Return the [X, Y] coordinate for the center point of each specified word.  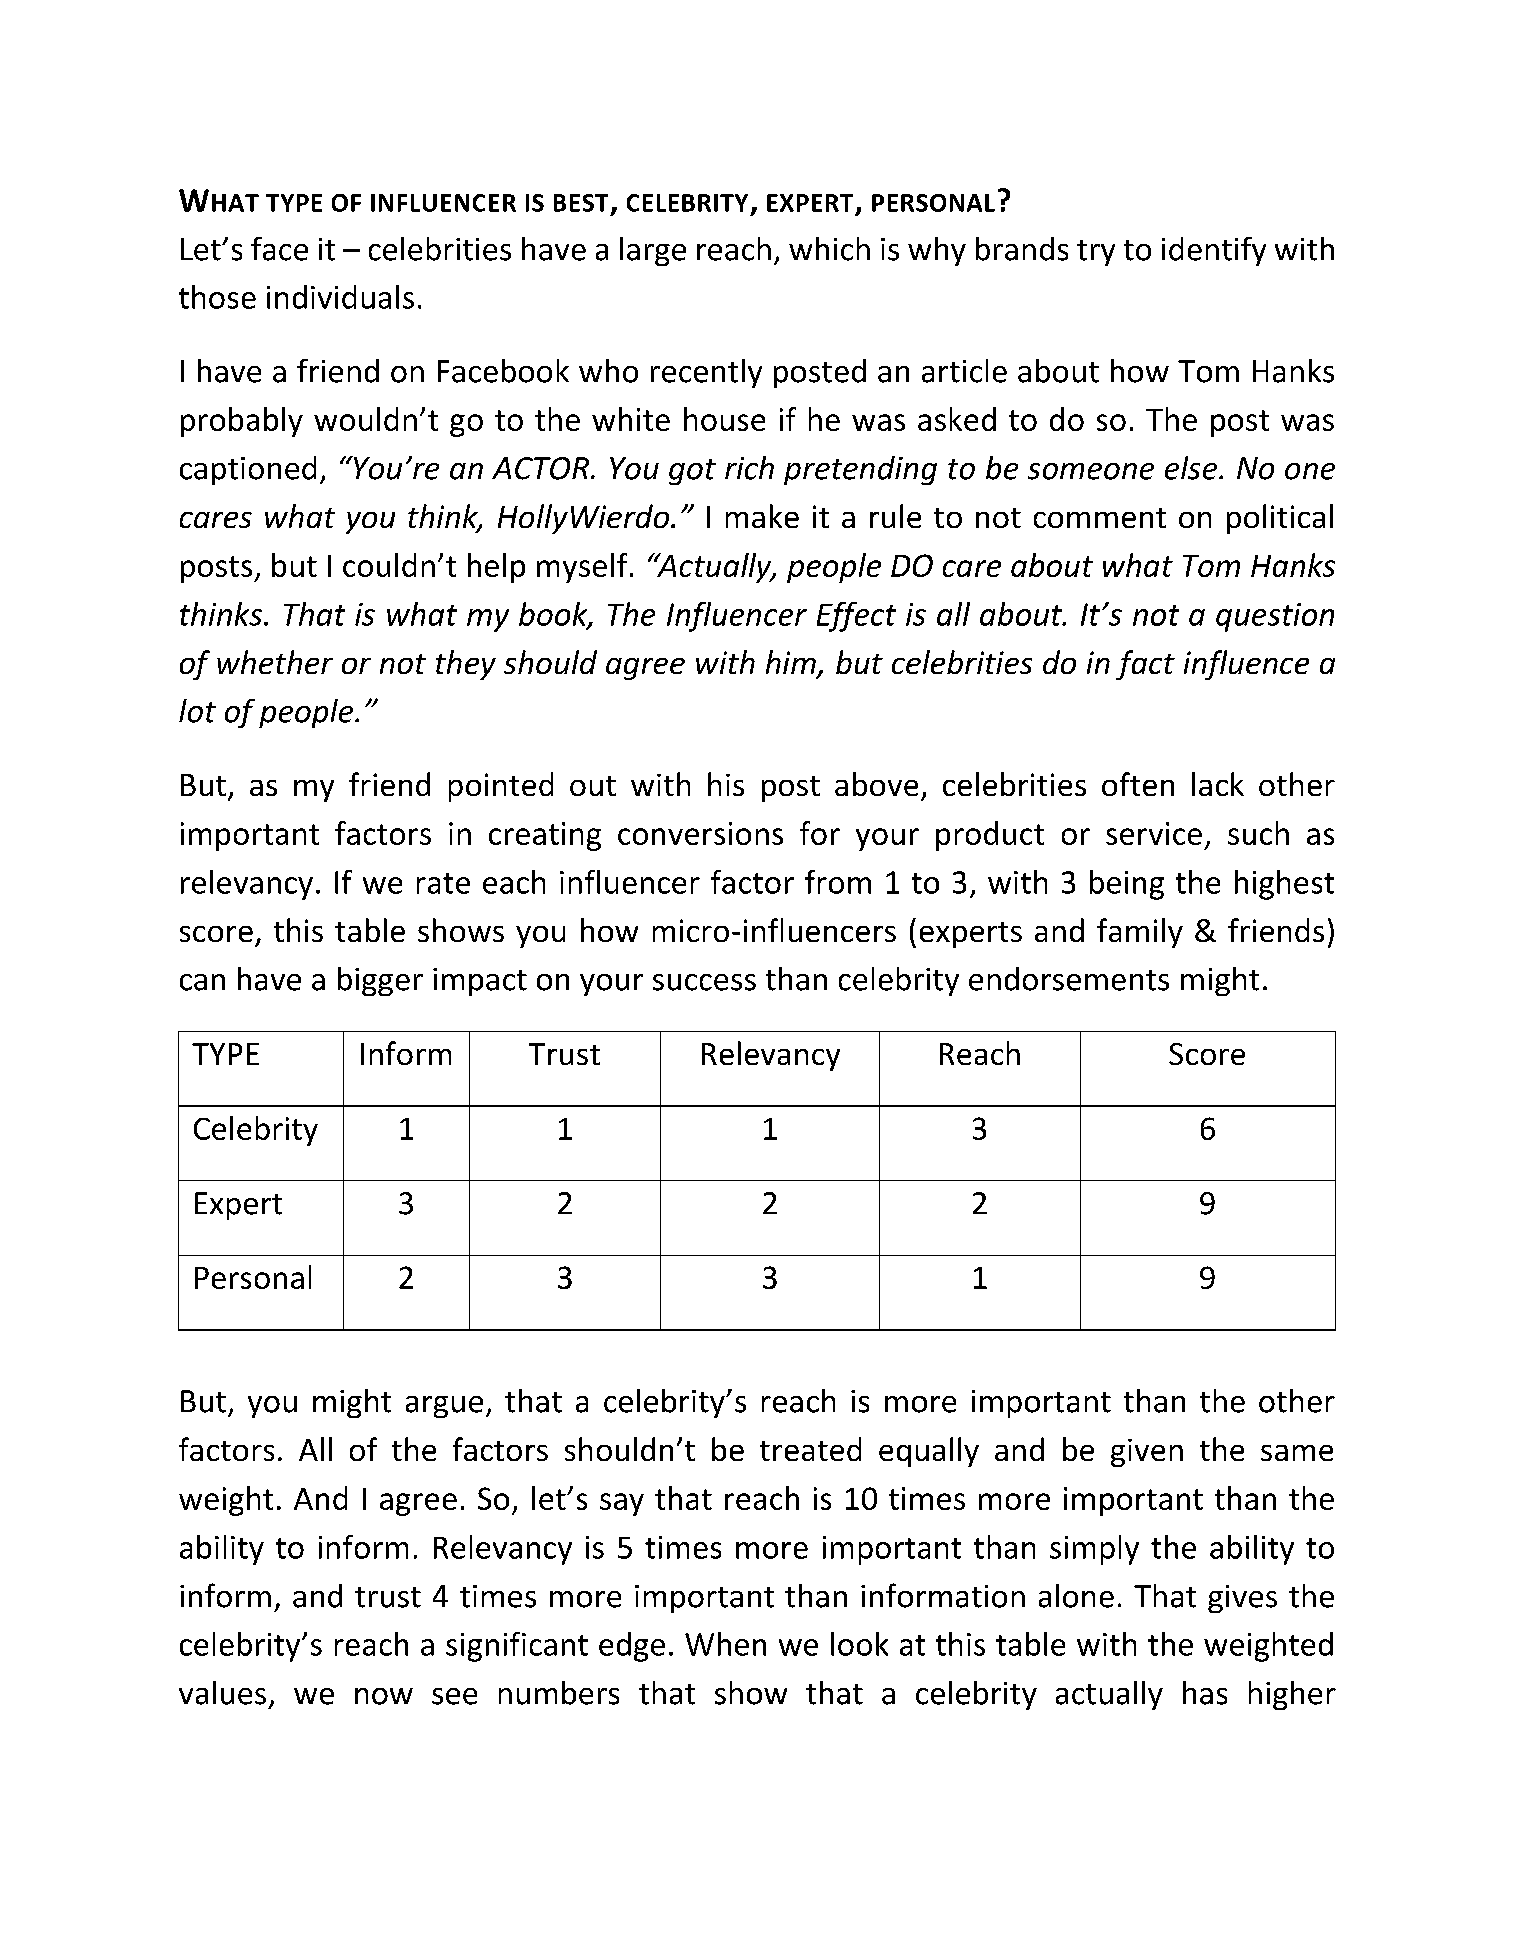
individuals [340, 297]
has [1205, 1693]
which [829, 249]
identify [1214, 251]
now [384, 1696]
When [725, 1644]
